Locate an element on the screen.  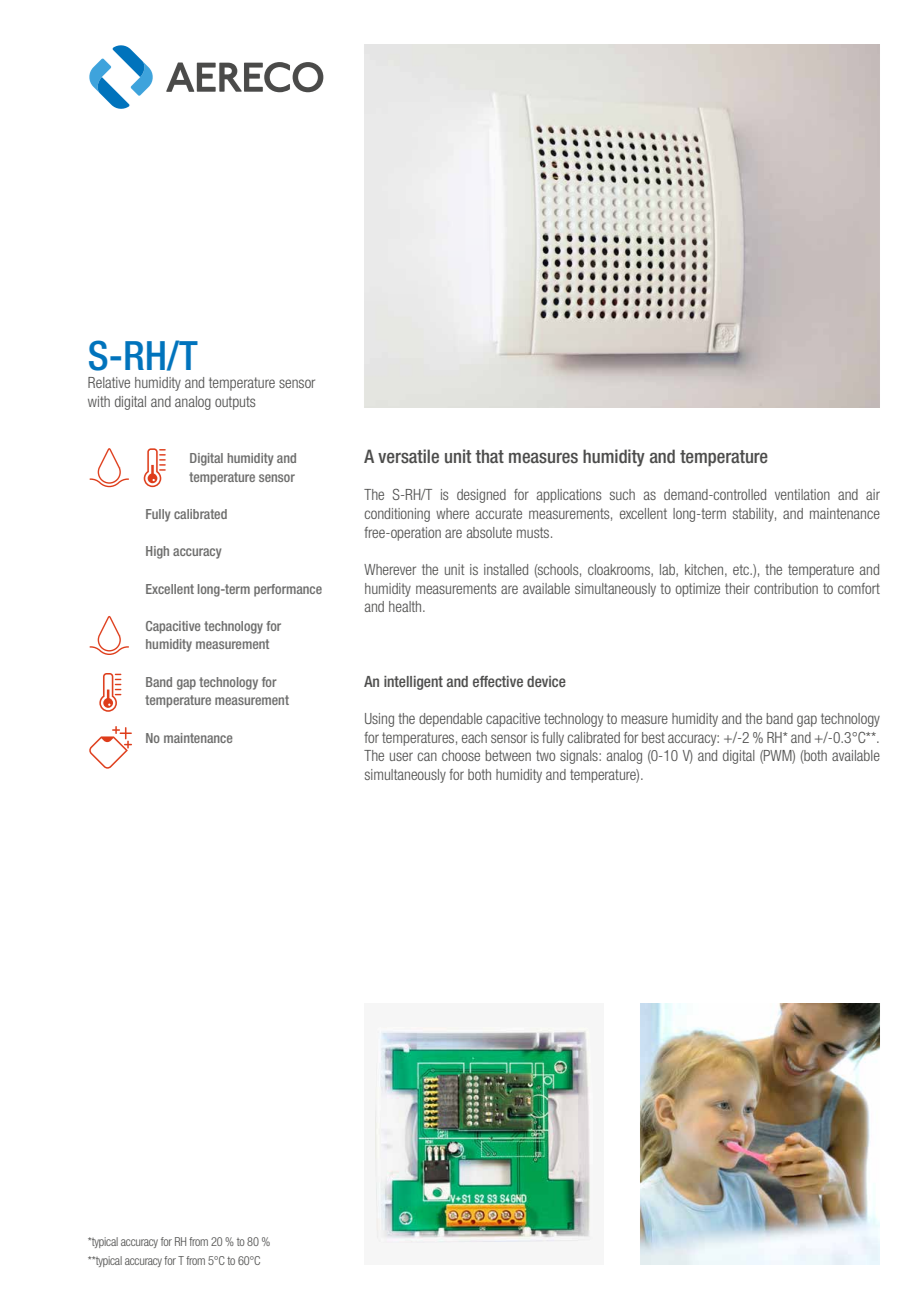
High is located at coordinates (157, 552).
